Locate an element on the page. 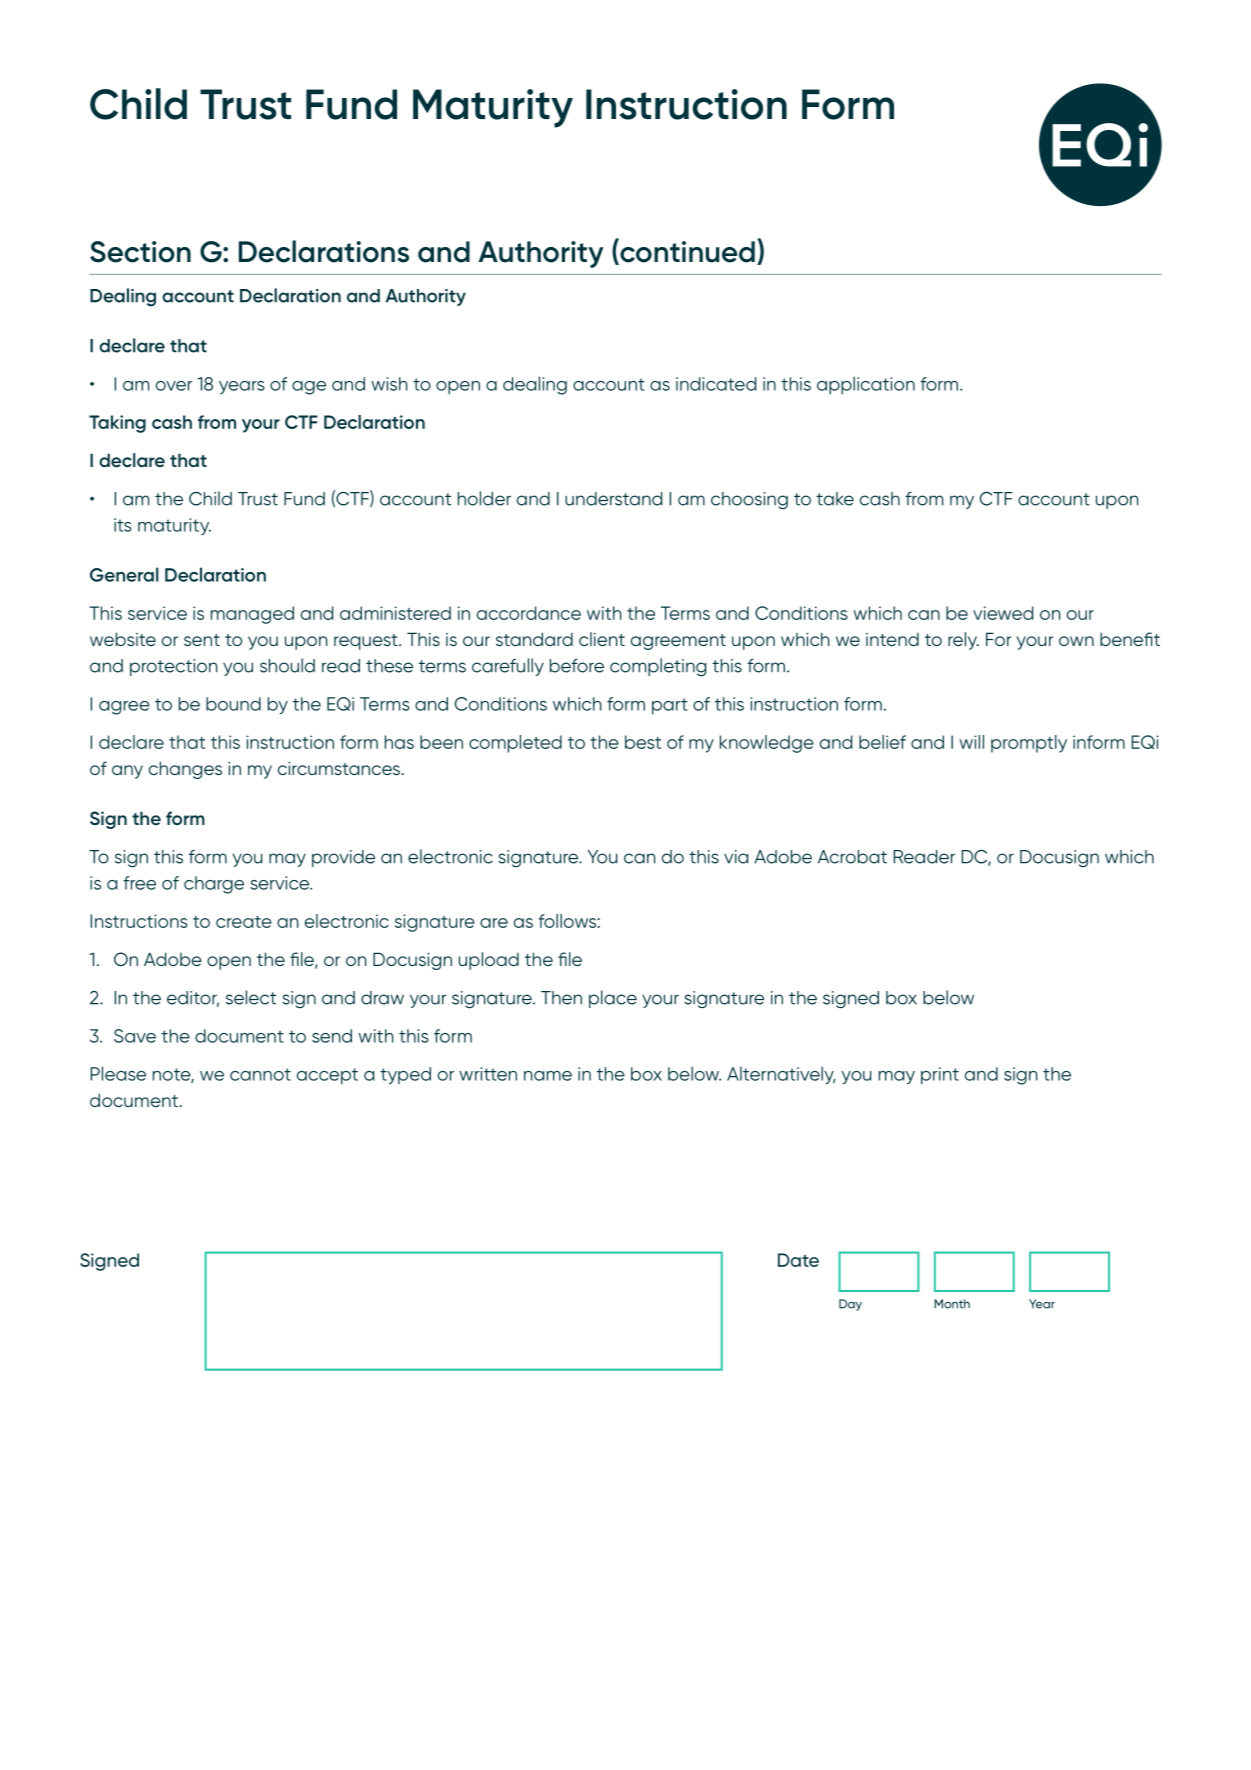 The width and height of the image is (1251, 1770). continued is located at coordinates (686, 251).
